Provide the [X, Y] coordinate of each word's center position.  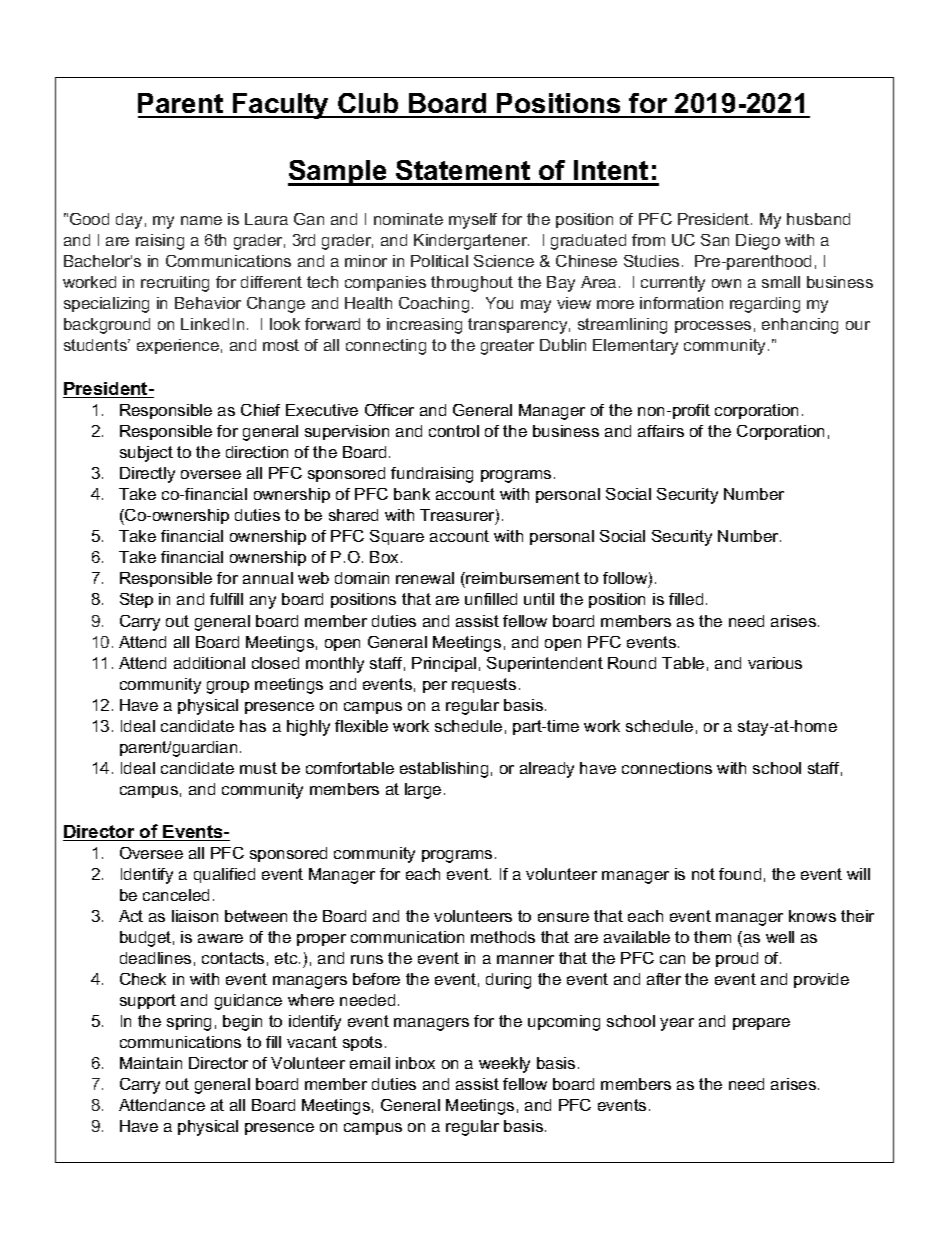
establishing [444, 770]
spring [189, 1023]
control [454, 431]
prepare [761, 1024]
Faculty [281, 106]
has [253, 726]
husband [818, 219]
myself [473, 221]
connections [667, 768]
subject [146, 454]
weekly [504, 1065]
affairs [661, 431]
